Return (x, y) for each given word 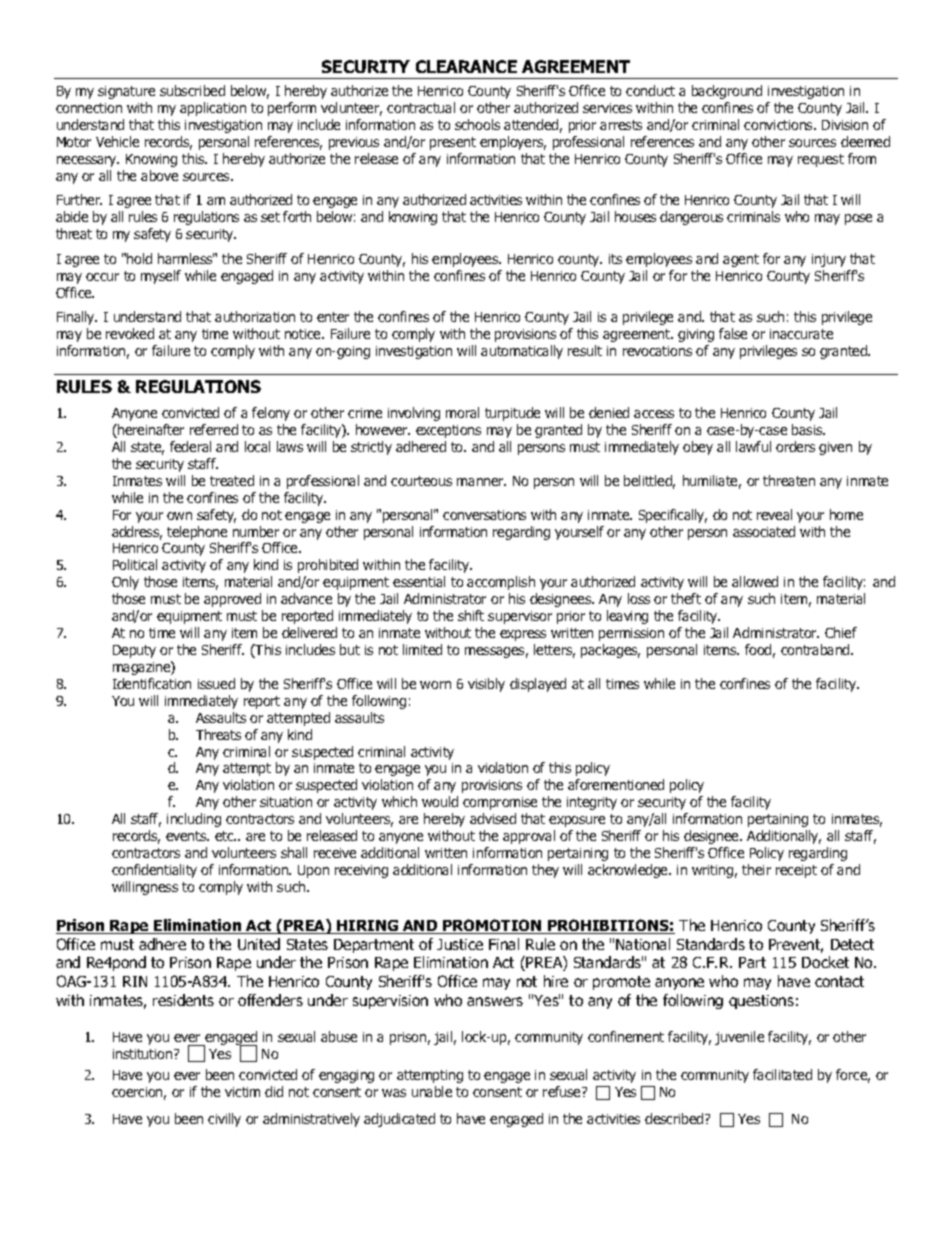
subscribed (192, 90)
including (194, 820)
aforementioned (616, 784)
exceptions (448, 431)
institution (144, 1054)
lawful (753, 446)
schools (477, 124)
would (440, 801)
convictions (779, 125)
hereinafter (150, 431)
